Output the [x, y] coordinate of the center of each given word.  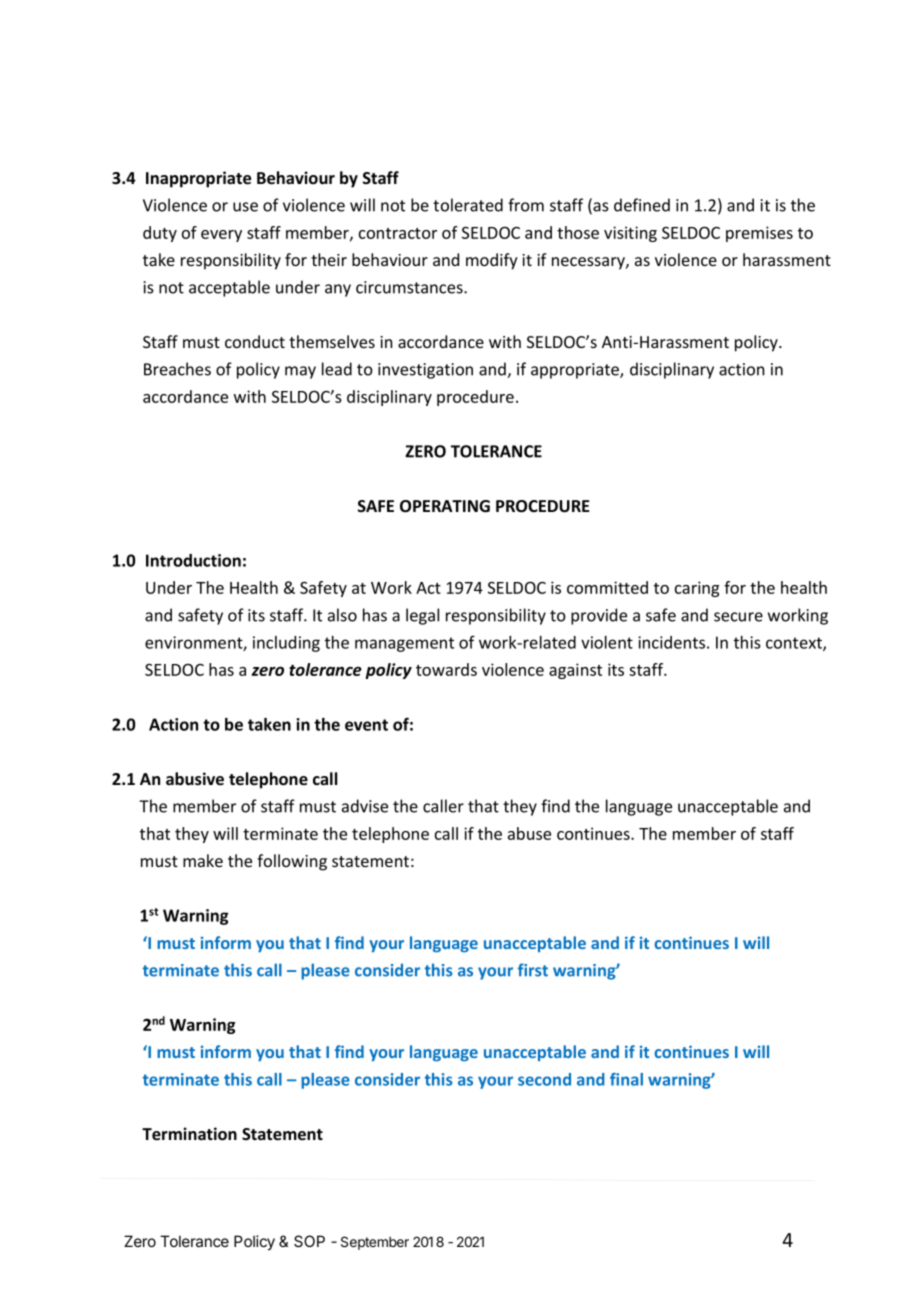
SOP [309, 1241]
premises [759, 234]
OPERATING [445, 506]
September [375, 1243]
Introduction [193, 560]
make [203, 860]
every [221, 236]
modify [492, 261]
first [533, 970]
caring [697, 589]
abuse [529, 833]
